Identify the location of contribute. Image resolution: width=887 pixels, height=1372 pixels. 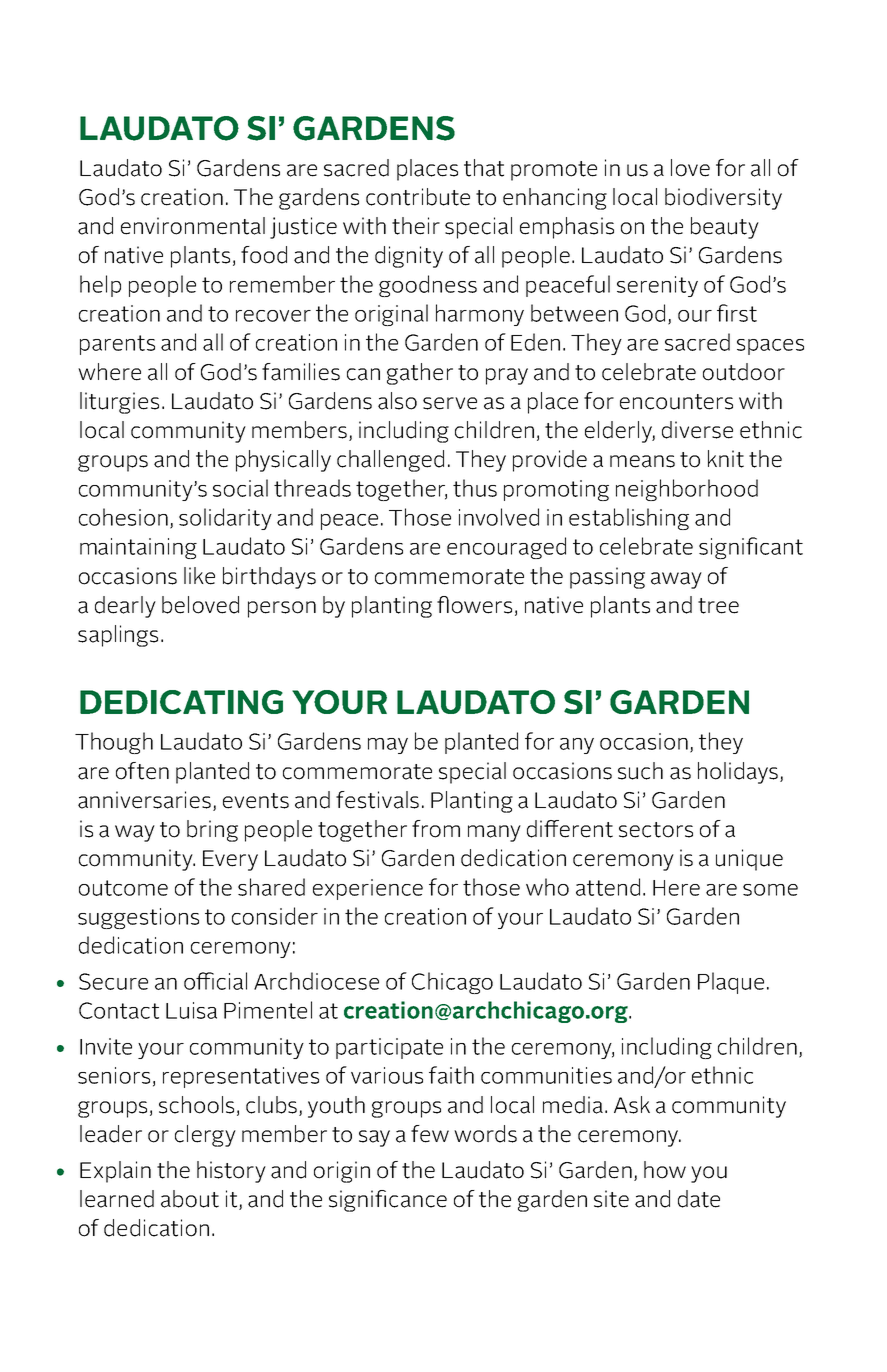
(418, 197).
